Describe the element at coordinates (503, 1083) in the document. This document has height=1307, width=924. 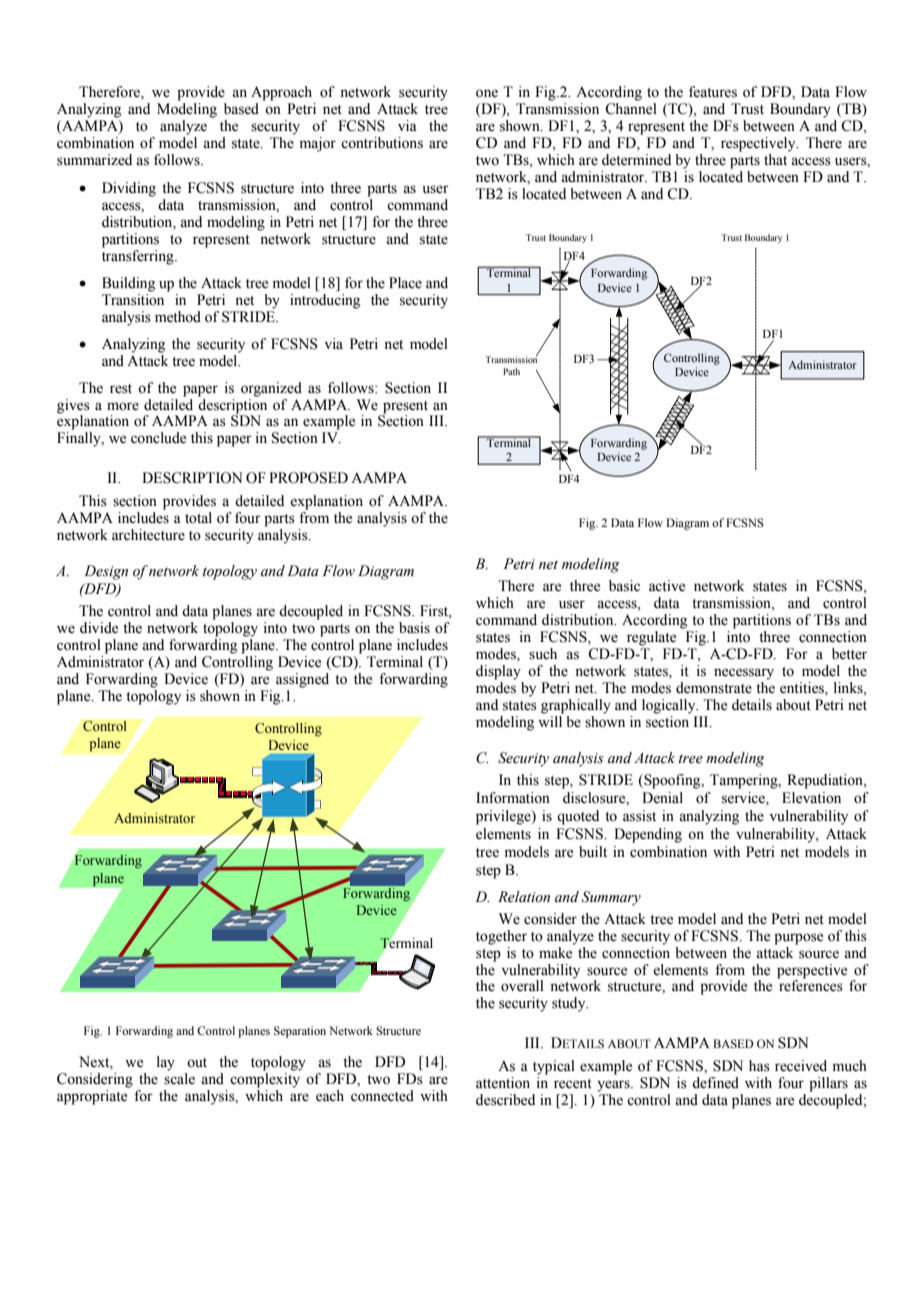
I see `attention` at that location.
